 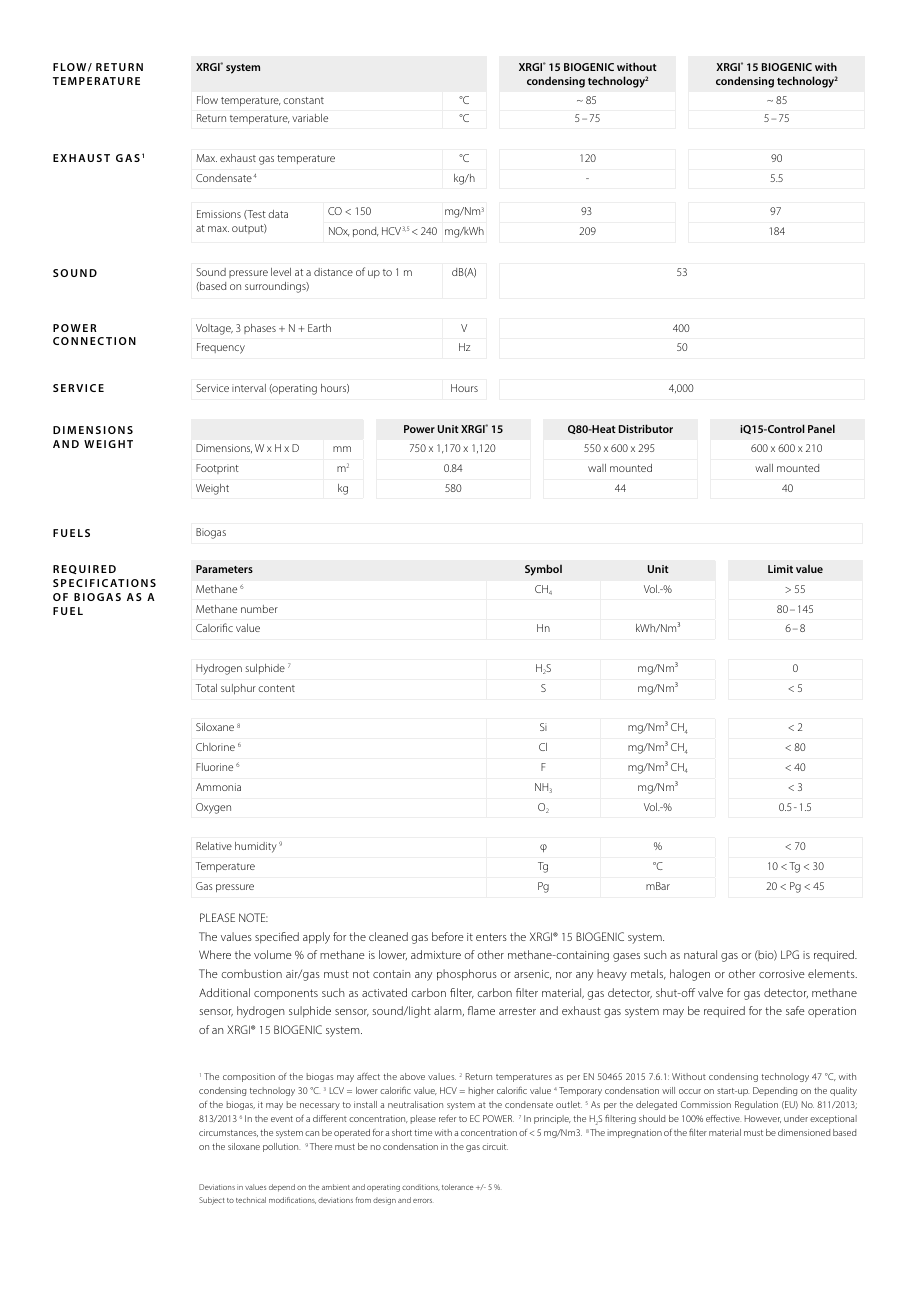 I want to click on content, so click(x=276, y=688).
